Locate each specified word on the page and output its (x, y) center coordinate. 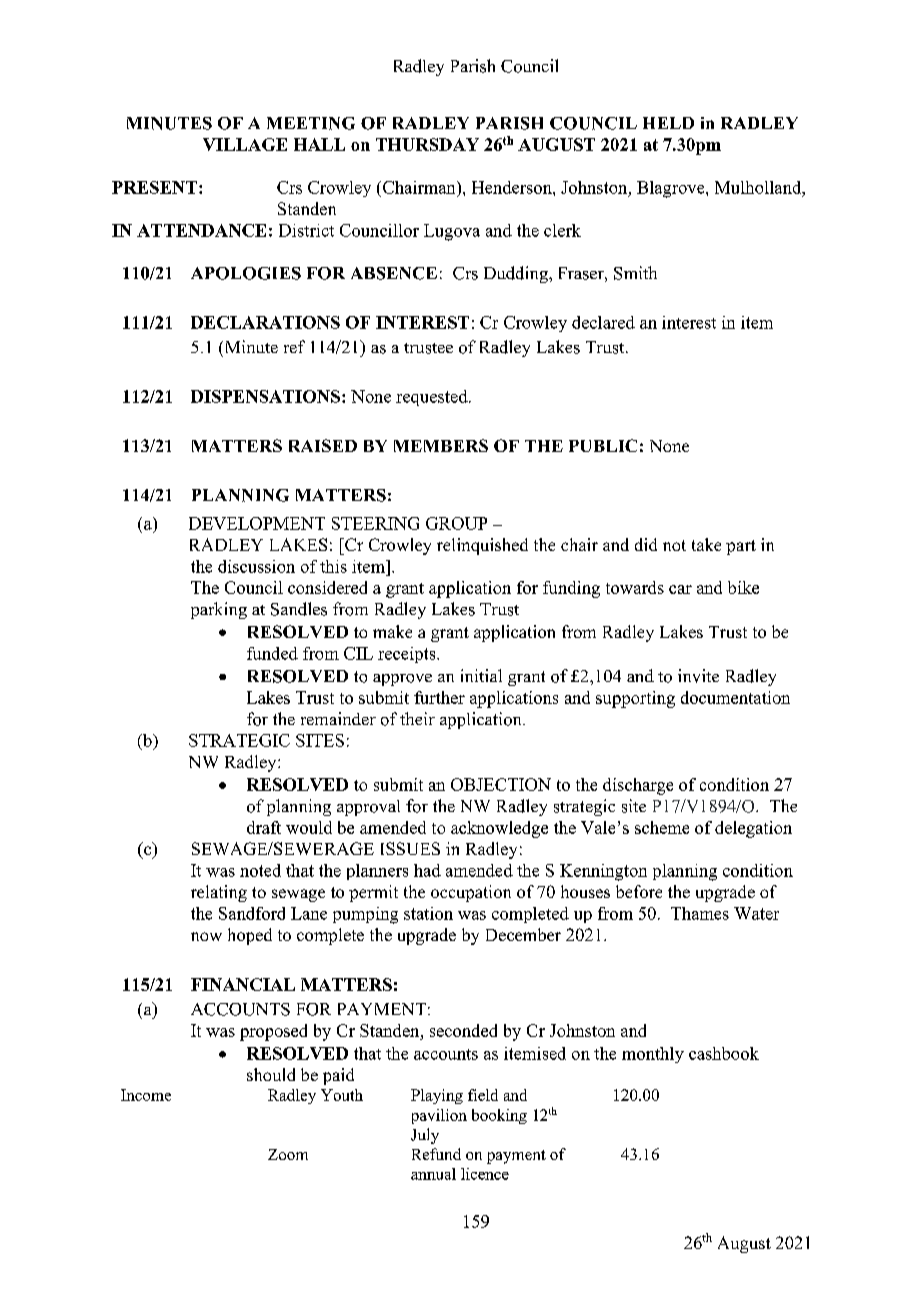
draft (264, 827)
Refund (436, 1154)
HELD (668, 123)
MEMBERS (441, 445)
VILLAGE (245, 144)
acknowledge (499, 829)
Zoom (288, 1154)
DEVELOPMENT (257, 523)
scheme (662, 827)
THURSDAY (427, 144)
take (706, 544)
